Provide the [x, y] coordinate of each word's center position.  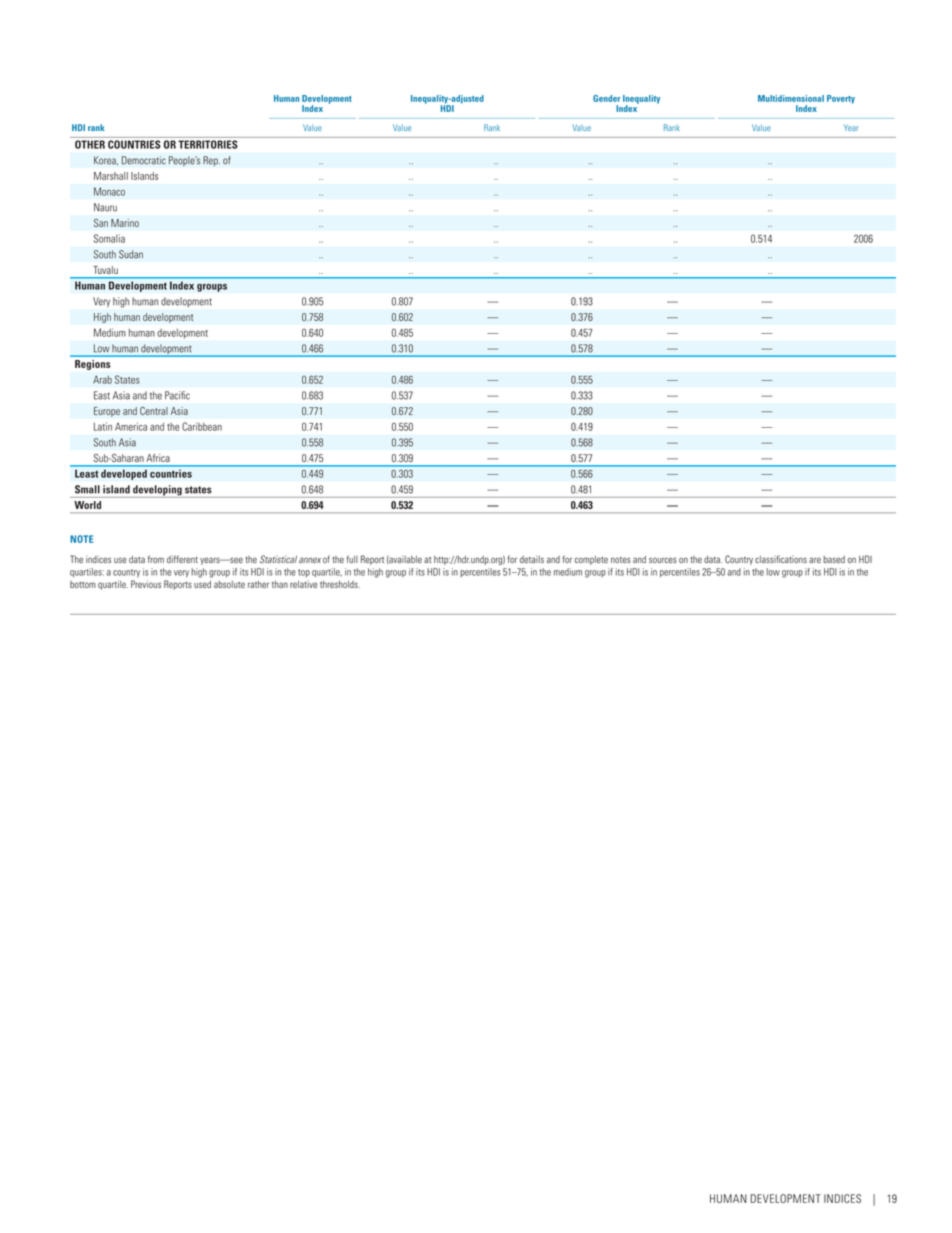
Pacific [177, 395]
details [532, 559]
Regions [92, 365]
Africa [158, 458]
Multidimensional [791, 98]
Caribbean [202, 426]
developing [157, 491]
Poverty [841, 99]
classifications [781, 559]
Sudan [131, 254]
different [182, 559]
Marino [125, 223]
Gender [607, 98]
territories [208, 144]
